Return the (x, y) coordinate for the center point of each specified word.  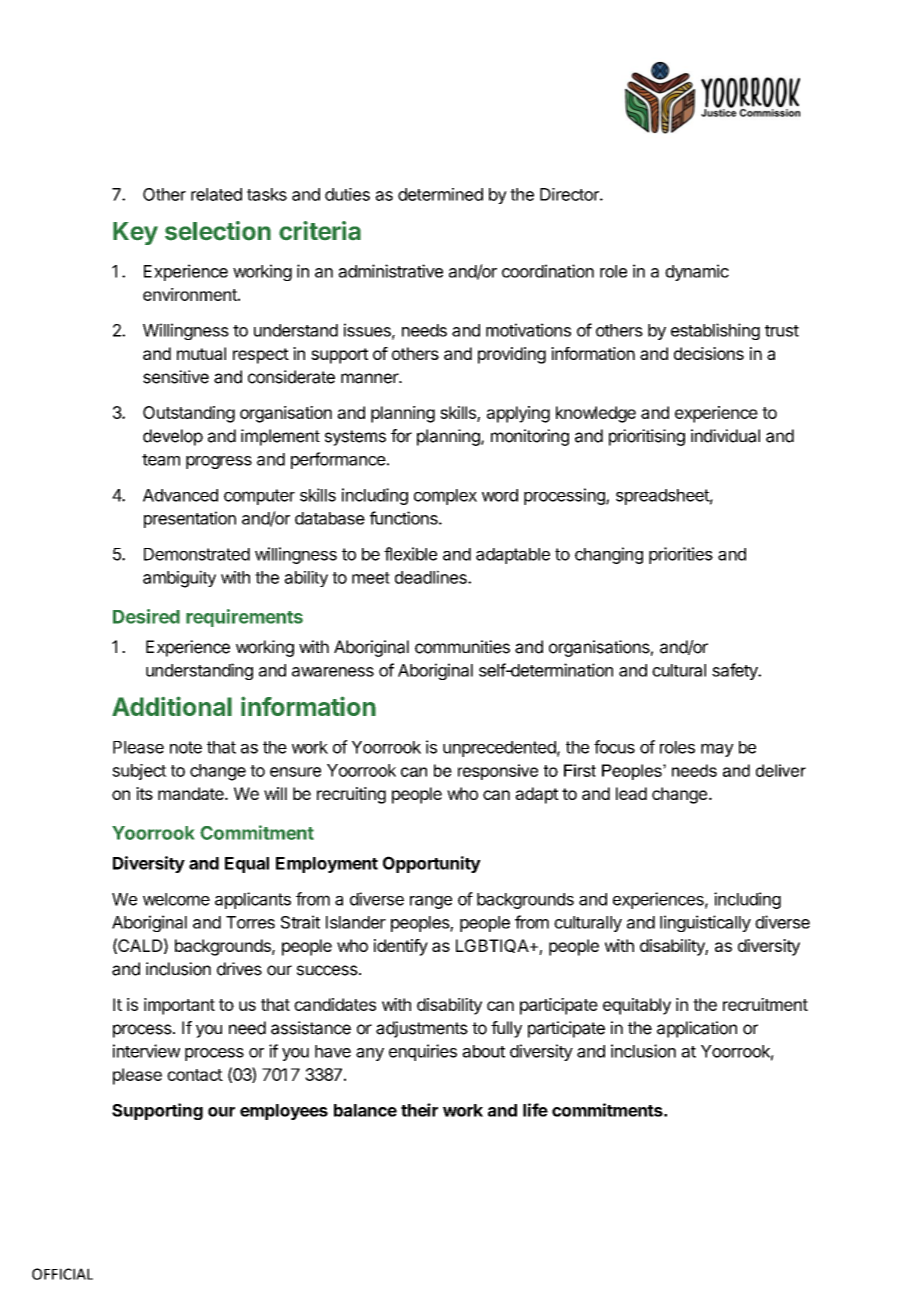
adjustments (422, 1029)
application (697, 1029)
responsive (498, 772)
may (717, 750)
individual (725, 436)
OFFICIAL (62, 1274)
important (179, 1006)
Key (135, 233)
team (161, 460)
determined (440, 194)
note (186, 747)
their (419, 1110)
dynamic (697, 272)
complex (445, 497)
